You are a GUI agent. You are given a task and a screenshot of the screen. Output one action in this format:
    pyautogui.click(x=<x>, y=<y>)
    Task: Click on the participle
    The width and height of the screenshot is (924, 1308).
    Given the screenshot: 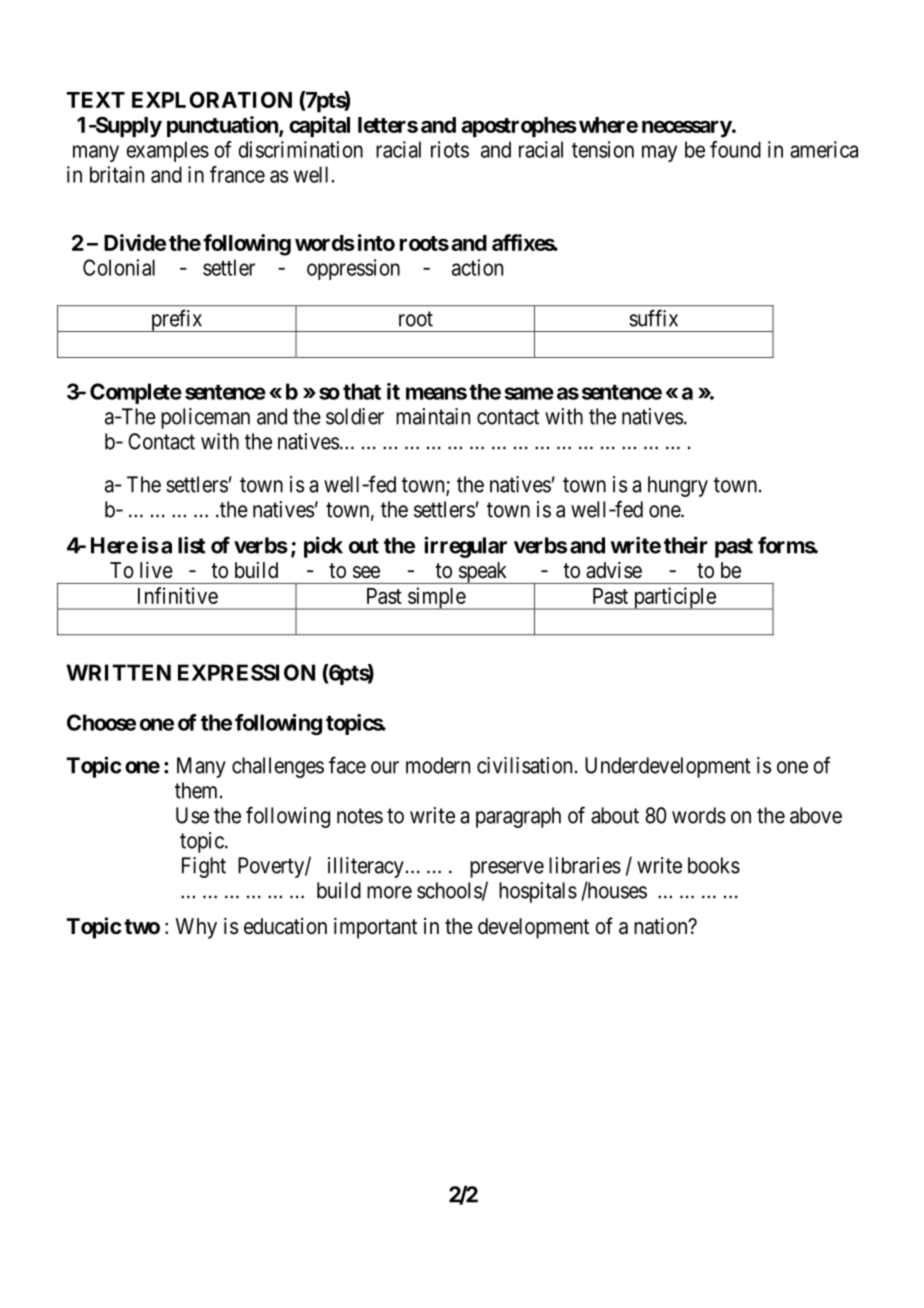 What is the action you would take?
    pyautogui.click(x=674, y=598)
